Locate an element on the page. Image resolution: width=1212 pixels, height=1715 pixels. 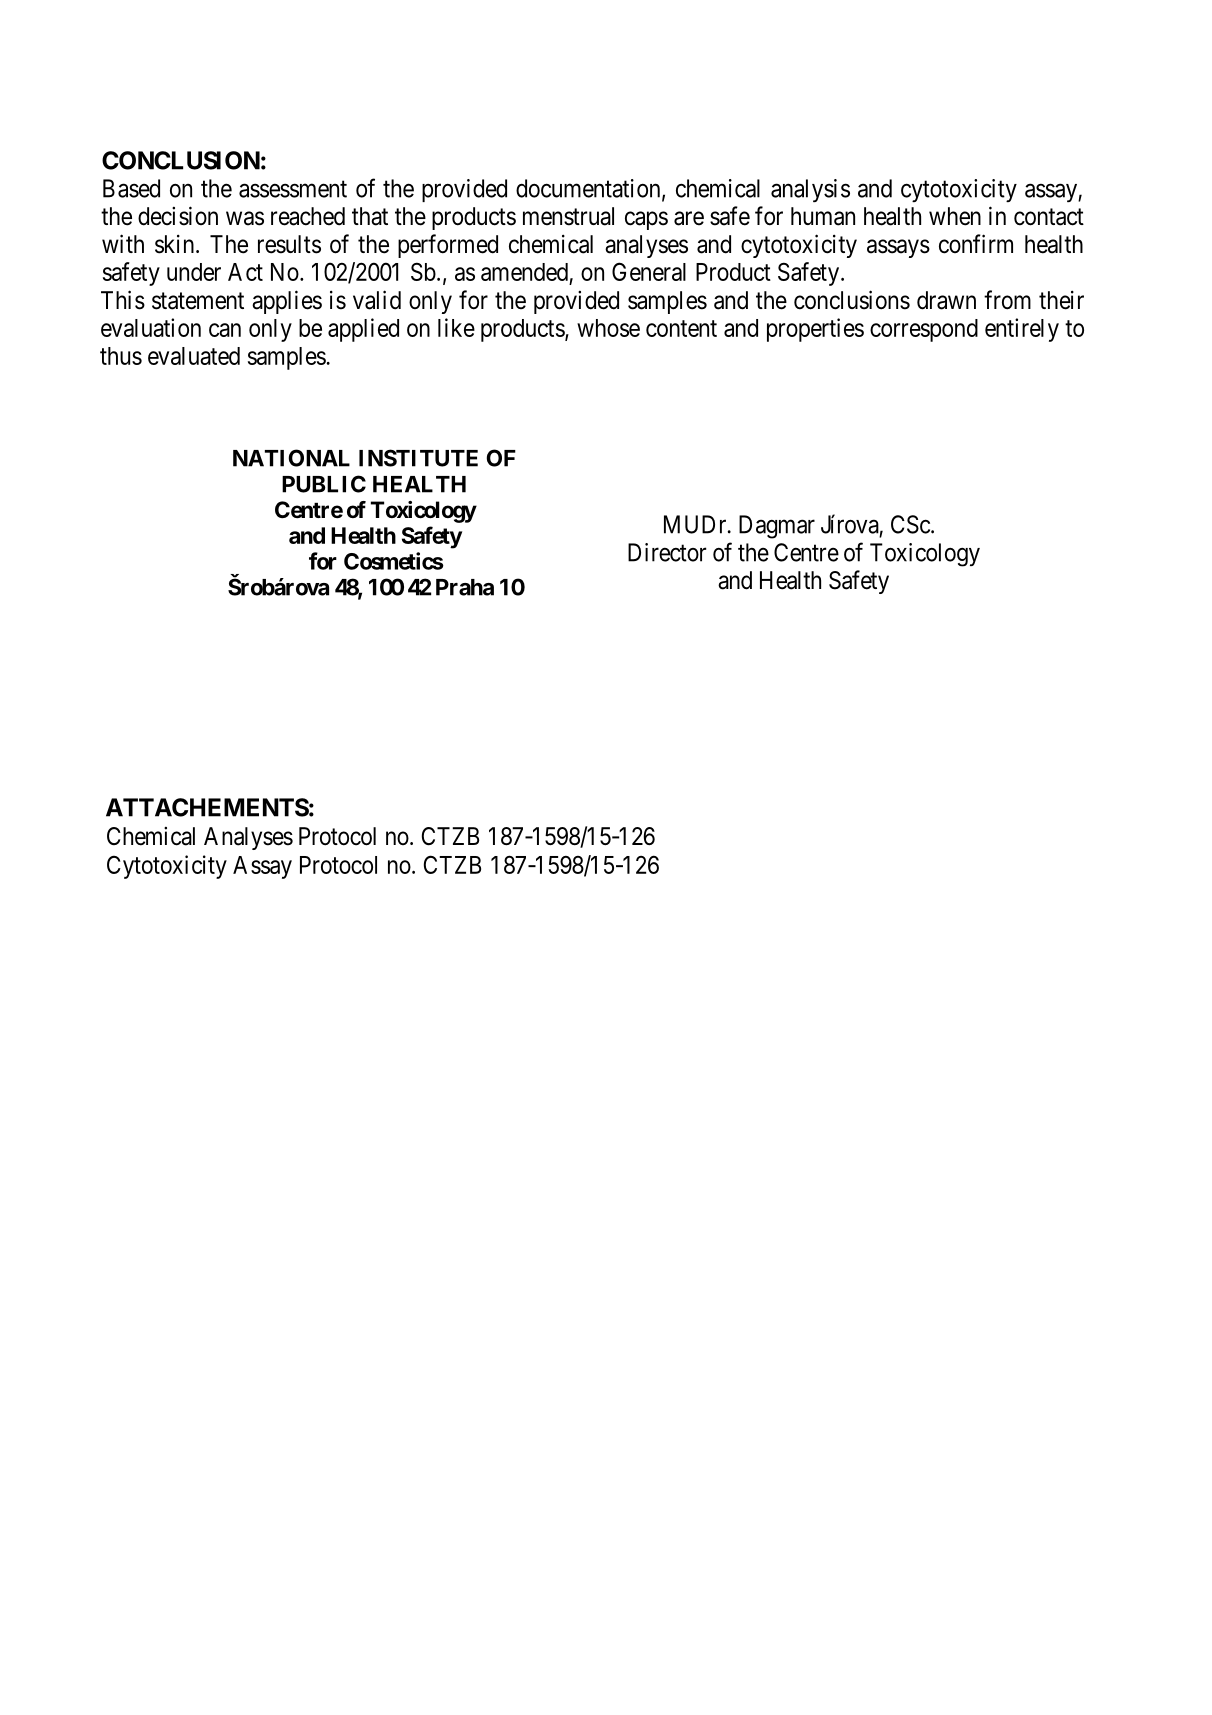
Director is located at coordinates (667, 552).
